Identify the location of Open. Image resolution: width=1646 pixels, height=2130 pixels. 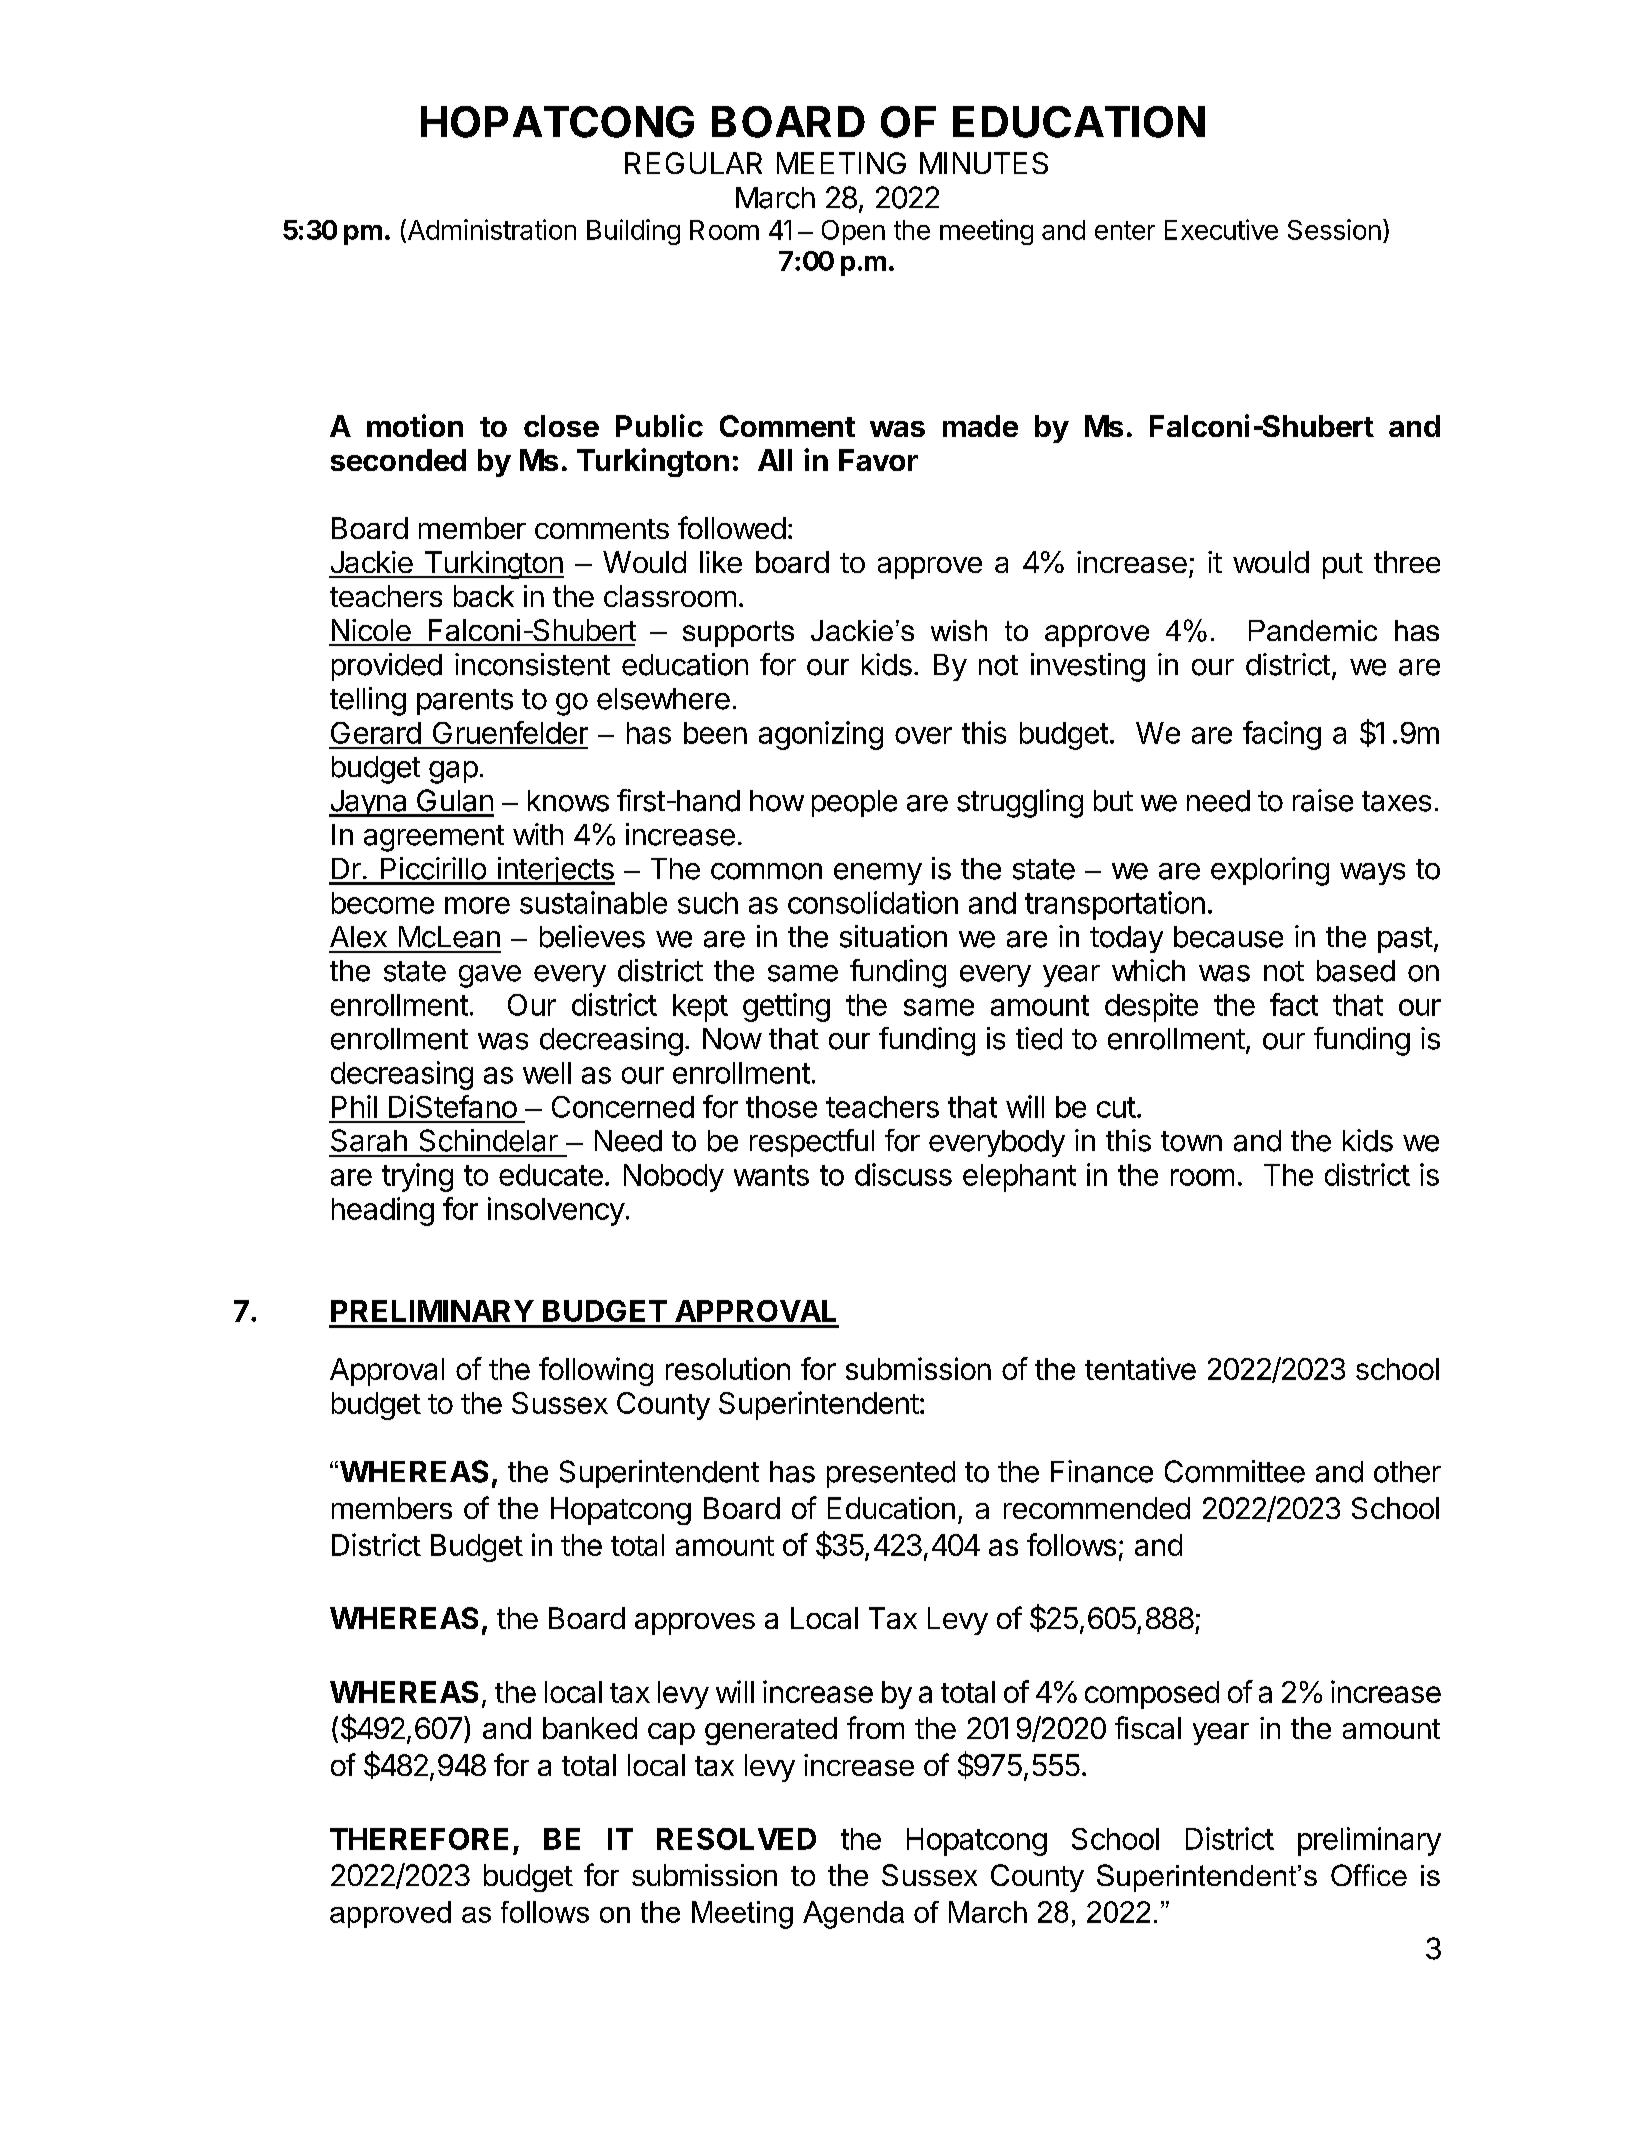
(853, 232).
